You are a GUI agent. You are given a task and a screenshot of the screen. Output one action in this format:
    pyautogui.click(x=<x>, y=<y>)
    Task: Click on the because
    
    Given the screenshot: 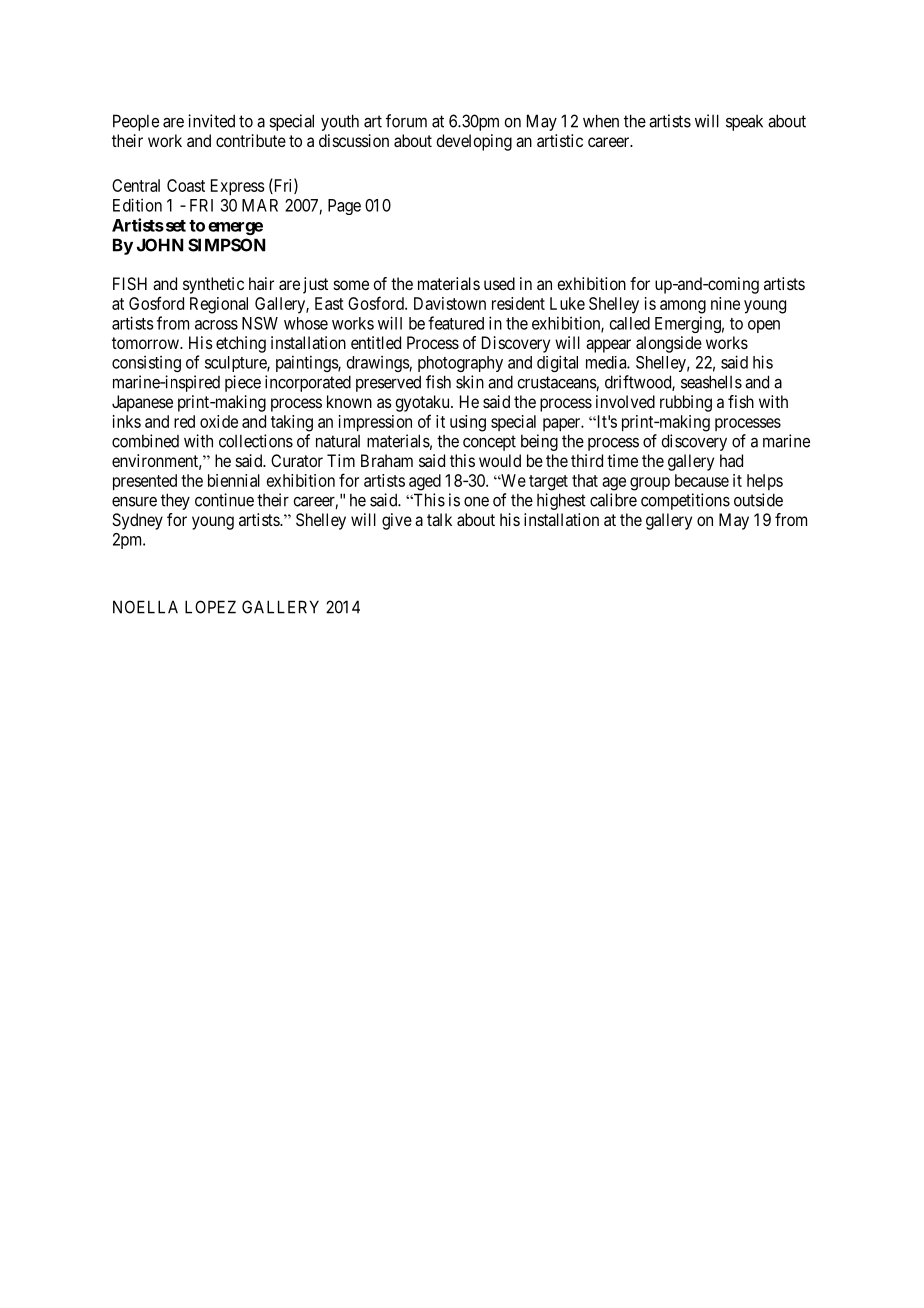 What is the action you would take?
    pyautogui.click(x=702, y=480)
